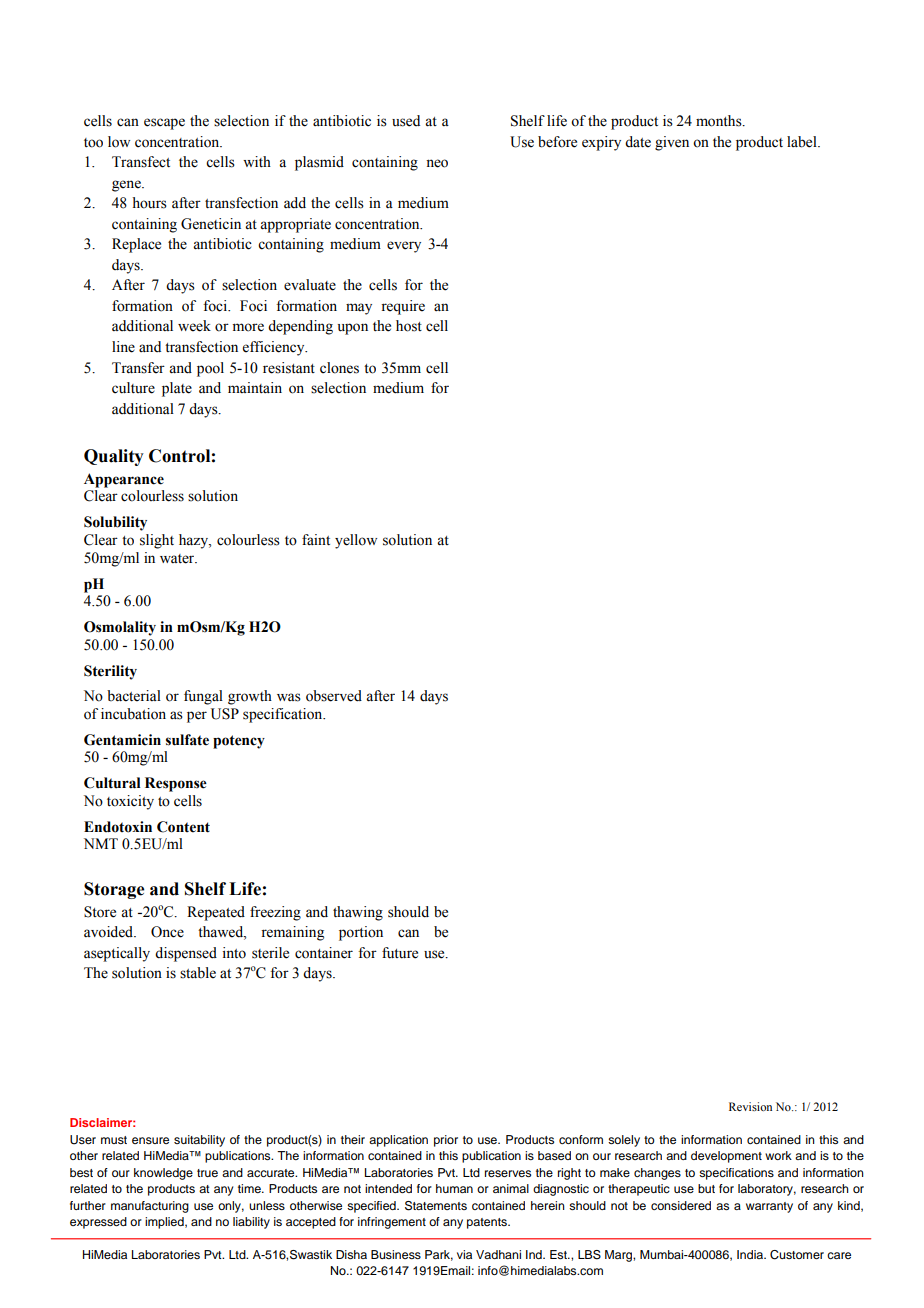  Describe the element at coordinates (750, 1106) in the page. I see `Revision` at that location.
